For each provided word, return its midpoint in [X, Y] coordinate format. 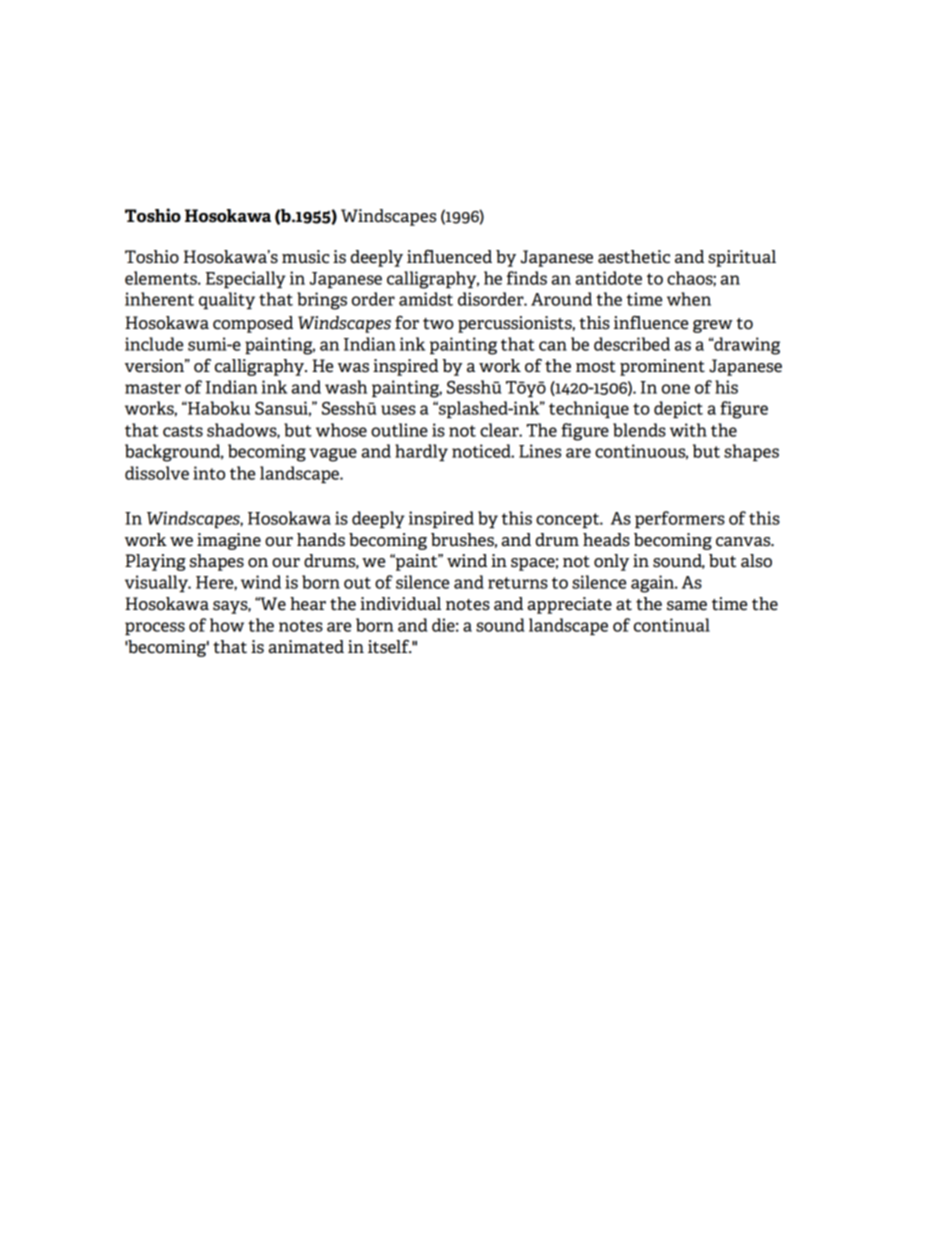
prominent [662, 367]
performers [680, 519]
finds [527, 278]
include [154, 344]
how [227, 625]
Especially [246, 279]
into [209, 473]
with [688, 430]
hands [321, 540]
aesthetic [634, 257]
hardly [421, 452]
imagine [229, 541]
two [438, 323]
